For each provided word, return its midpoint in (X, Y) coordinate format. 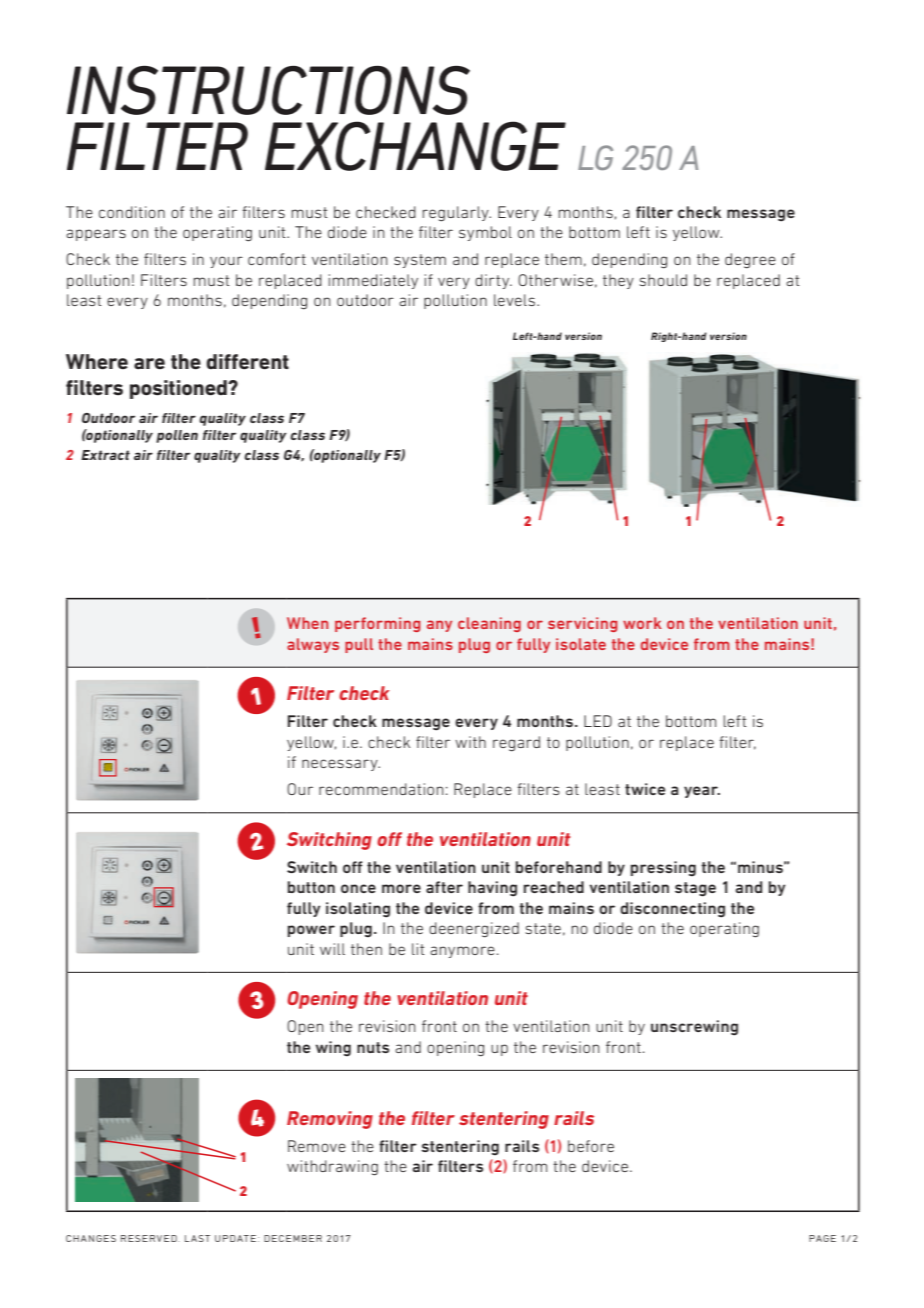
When (307, 623)
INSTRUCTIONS (268, 90)
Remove (317, 1146)
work (642, 623)
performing (378, 624)
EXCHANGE (415, 146)
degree (750, 261)
